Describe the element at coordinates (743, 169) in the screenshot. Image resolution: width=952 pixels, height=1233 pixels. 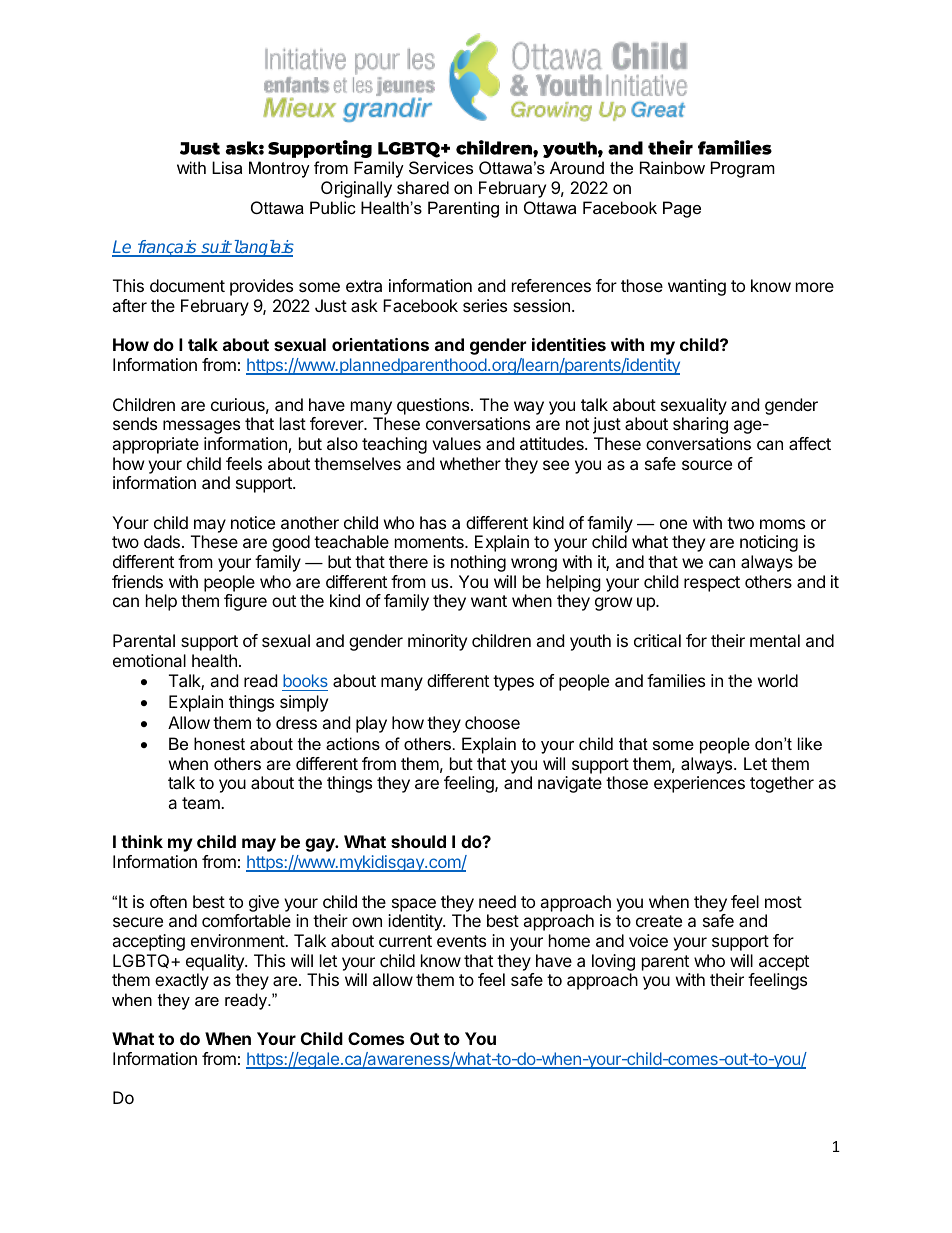
I see `Program` at that location.
